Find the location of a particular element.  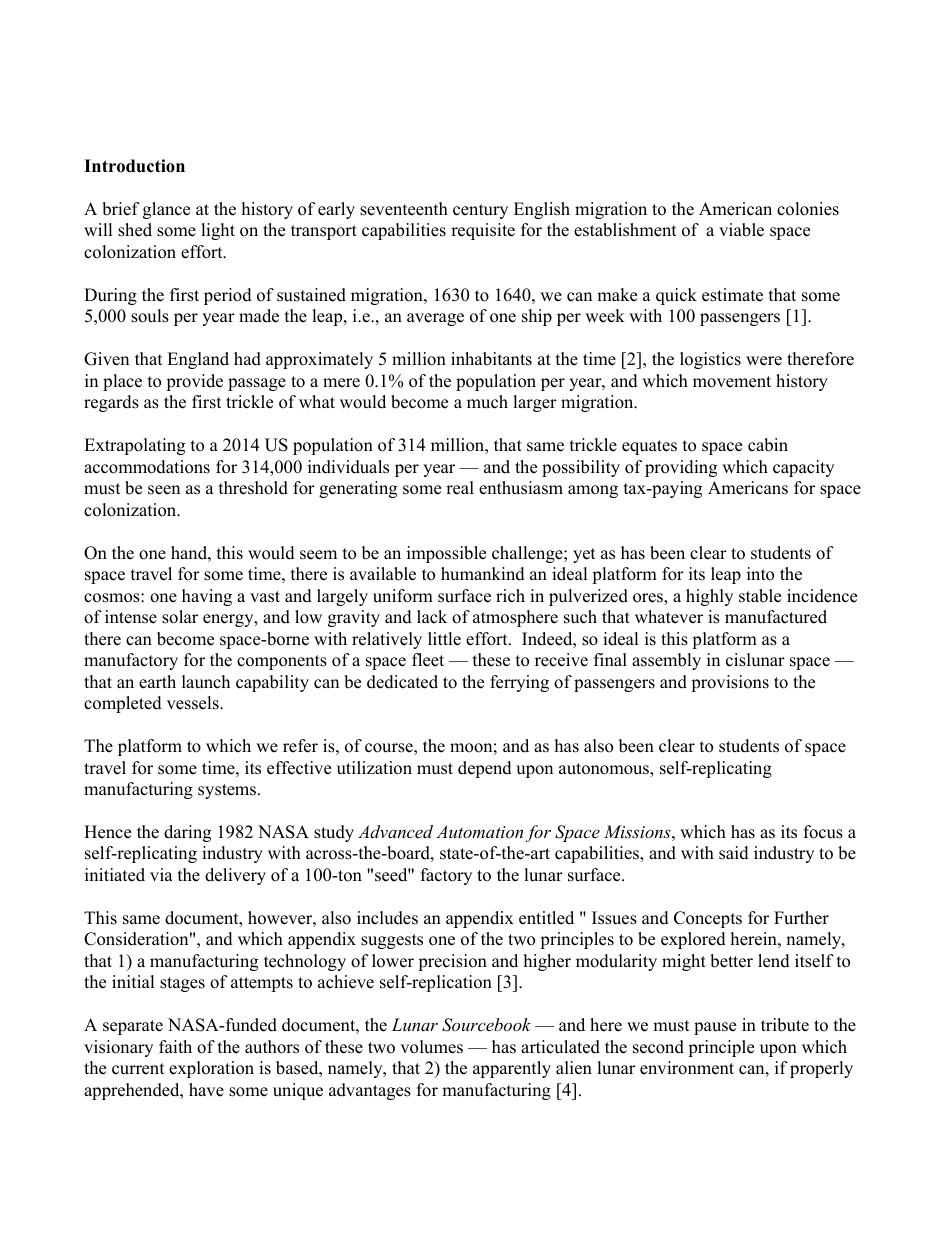

systems is located at coordinates (227, 791).
